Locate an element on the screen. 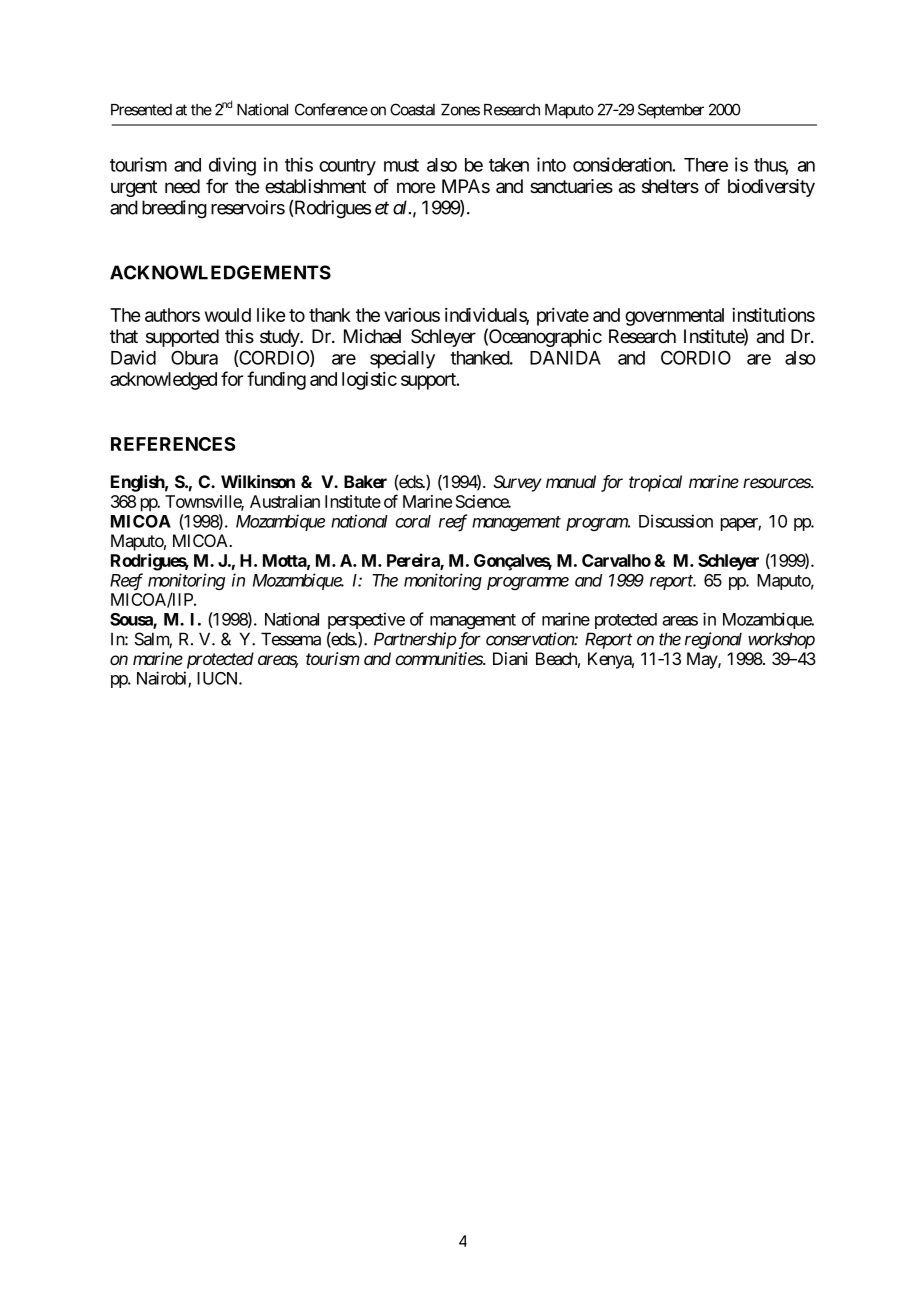 The height and width of the screenshot is (1308, 924). September is located at coordinates (671, 111).
